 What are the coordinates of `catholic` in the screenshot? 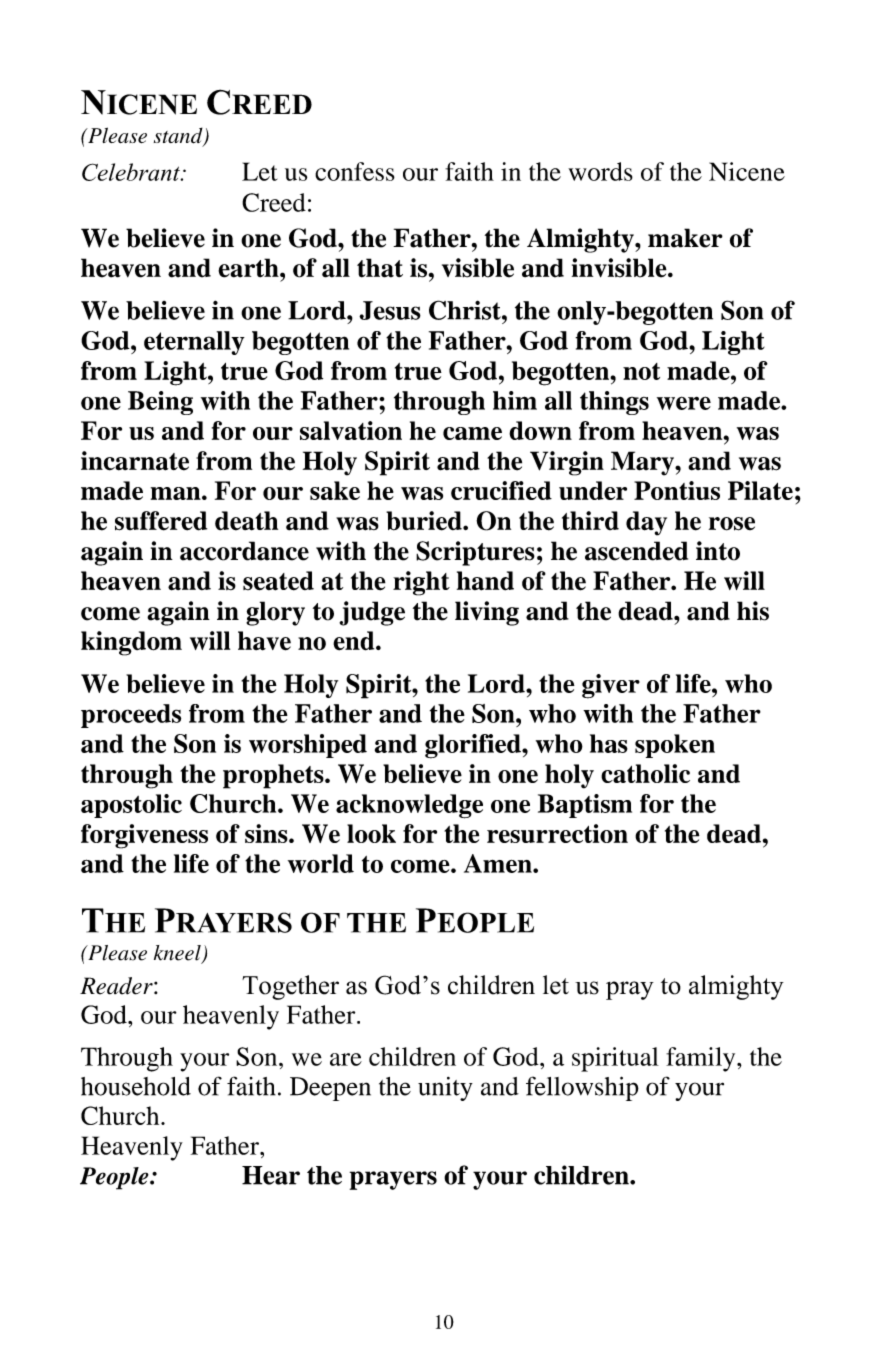 It's located at (645, 773).
